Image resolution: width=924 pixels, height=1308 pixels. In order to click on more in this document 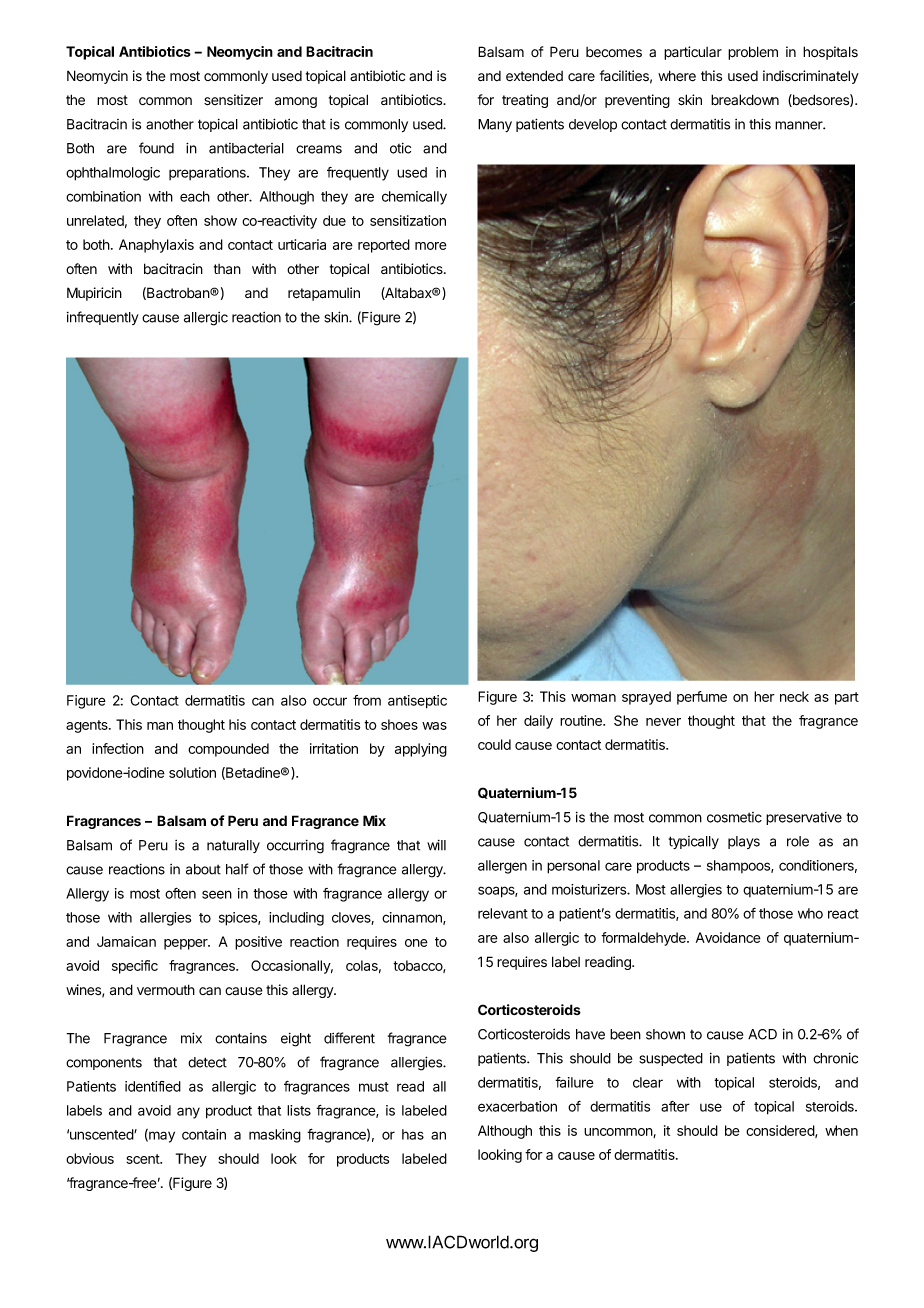, I will do `click(431, 246)`.
